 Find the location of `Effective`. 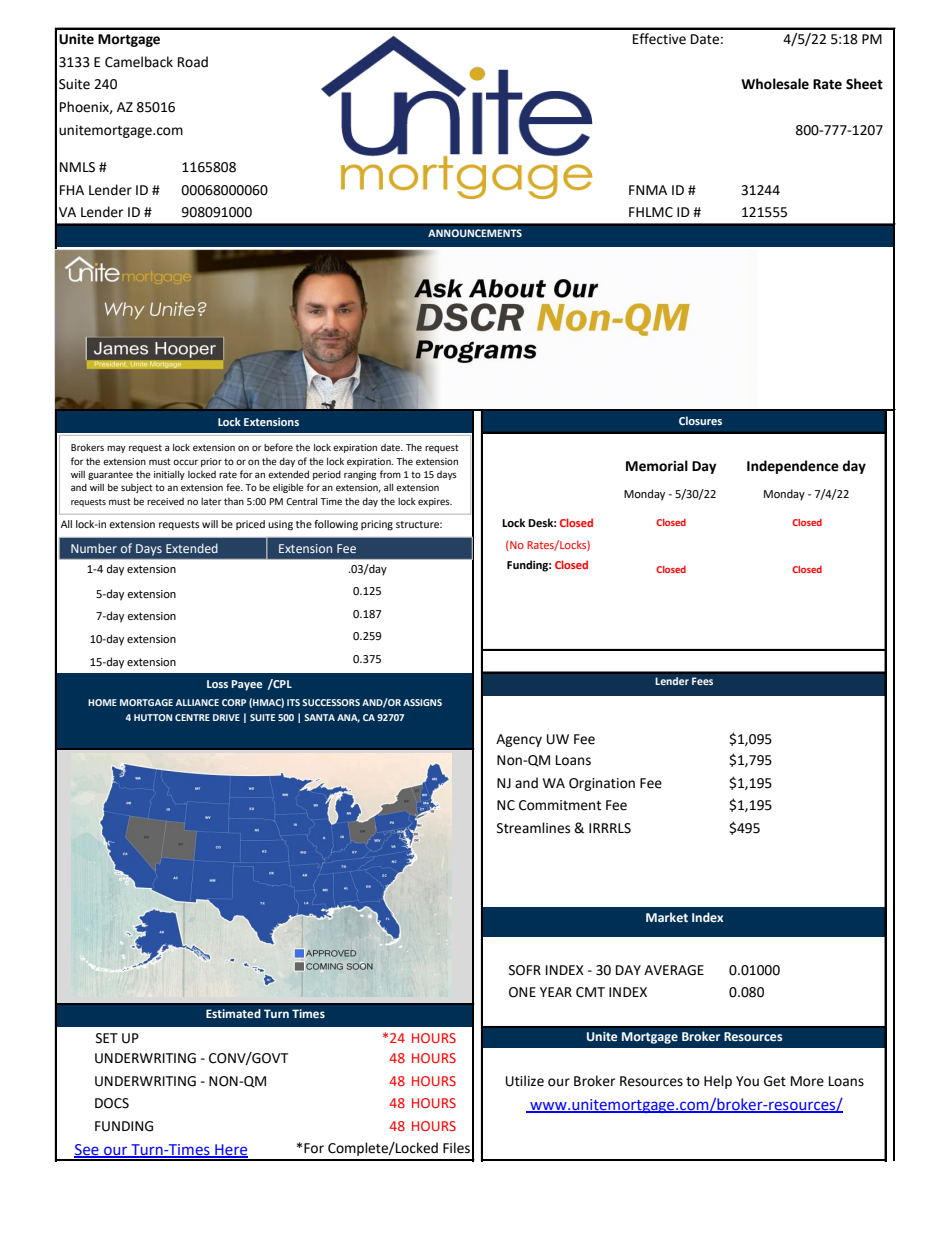

Effective is located at coordinates (659, 39).
